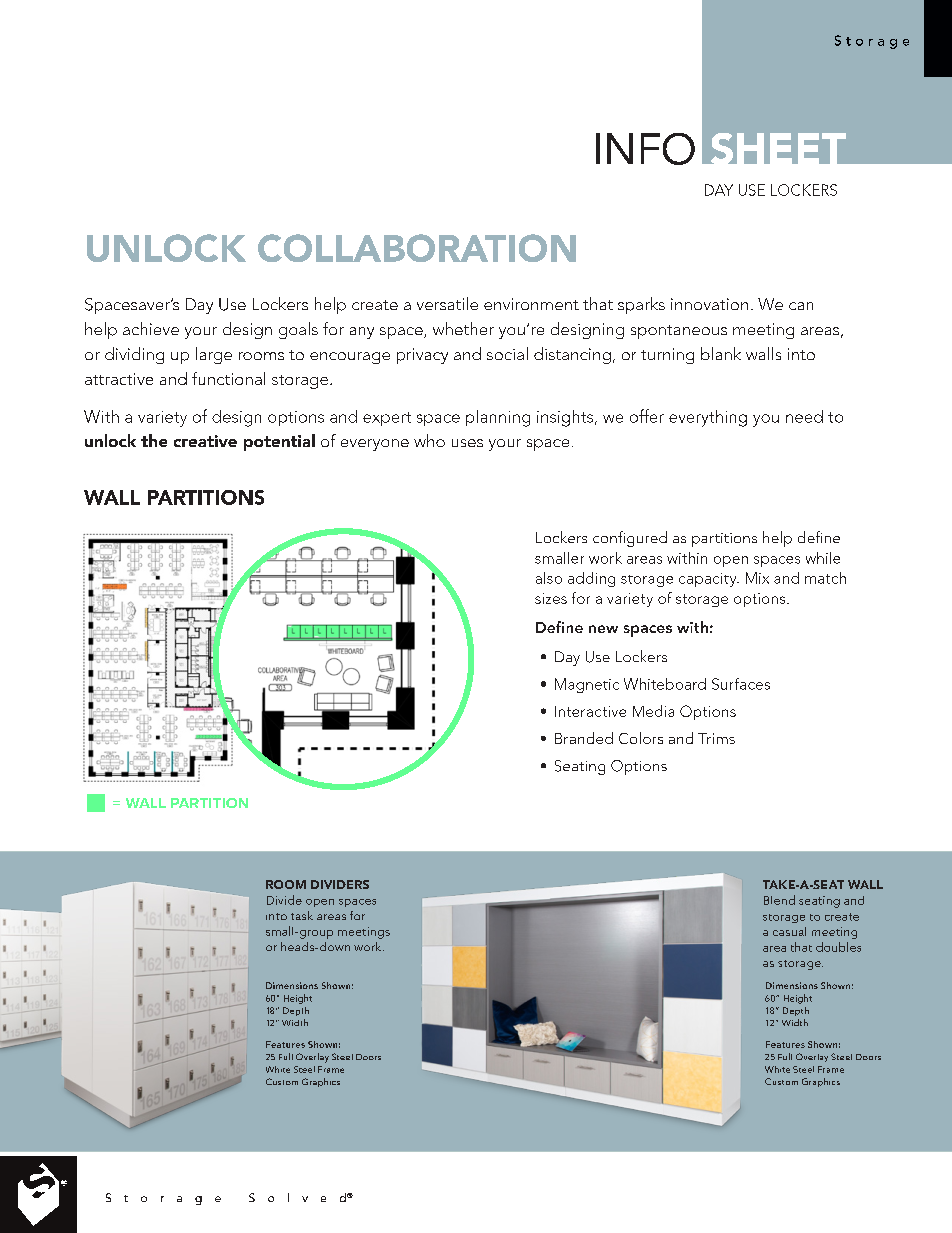 The image size is (952, 1233). Describe the element at coordinates (708, 418) in the screenshot. I see `everything` at that location.
